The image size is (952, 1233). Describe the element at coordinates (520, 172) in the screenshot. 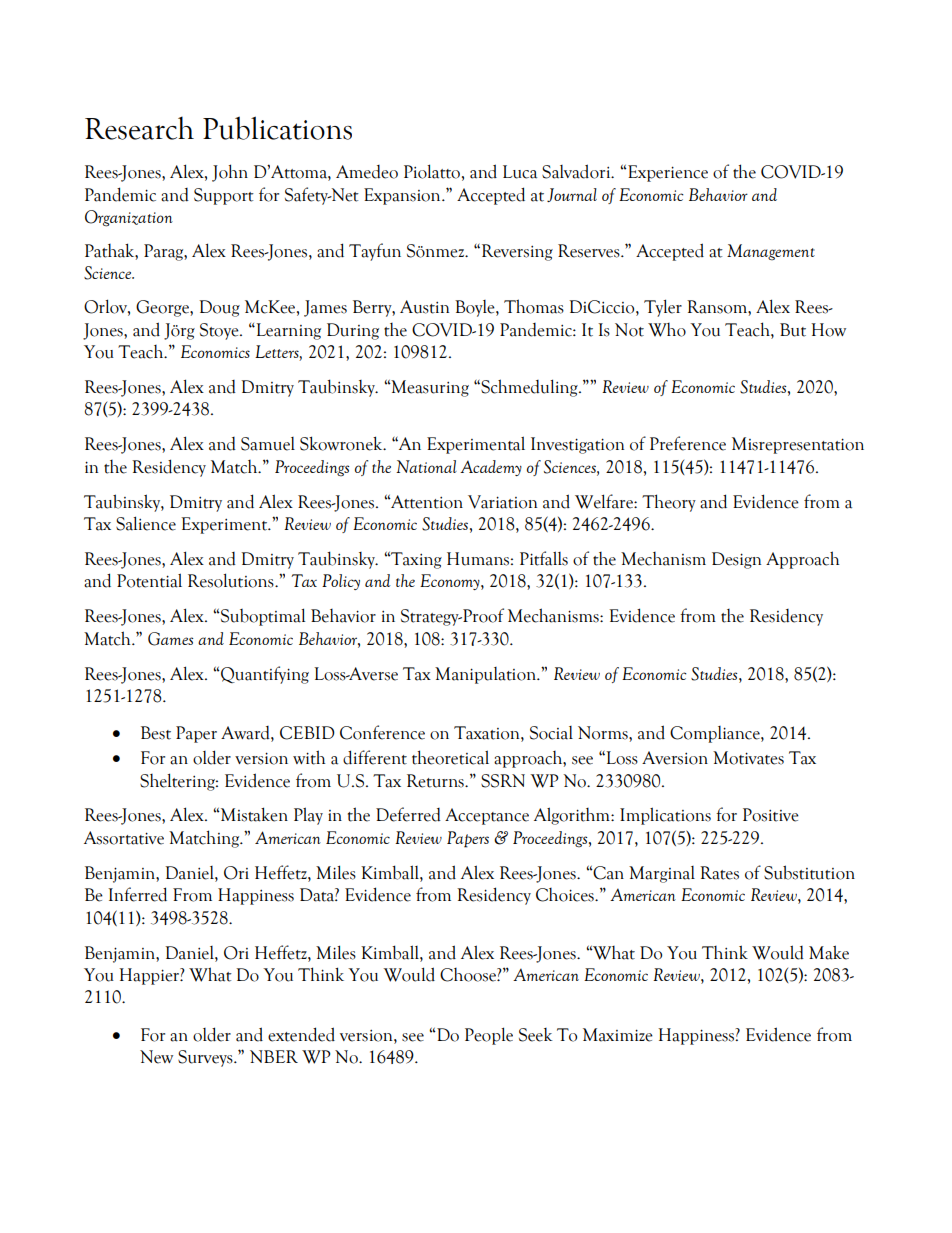

I see `Luca` at that location.
